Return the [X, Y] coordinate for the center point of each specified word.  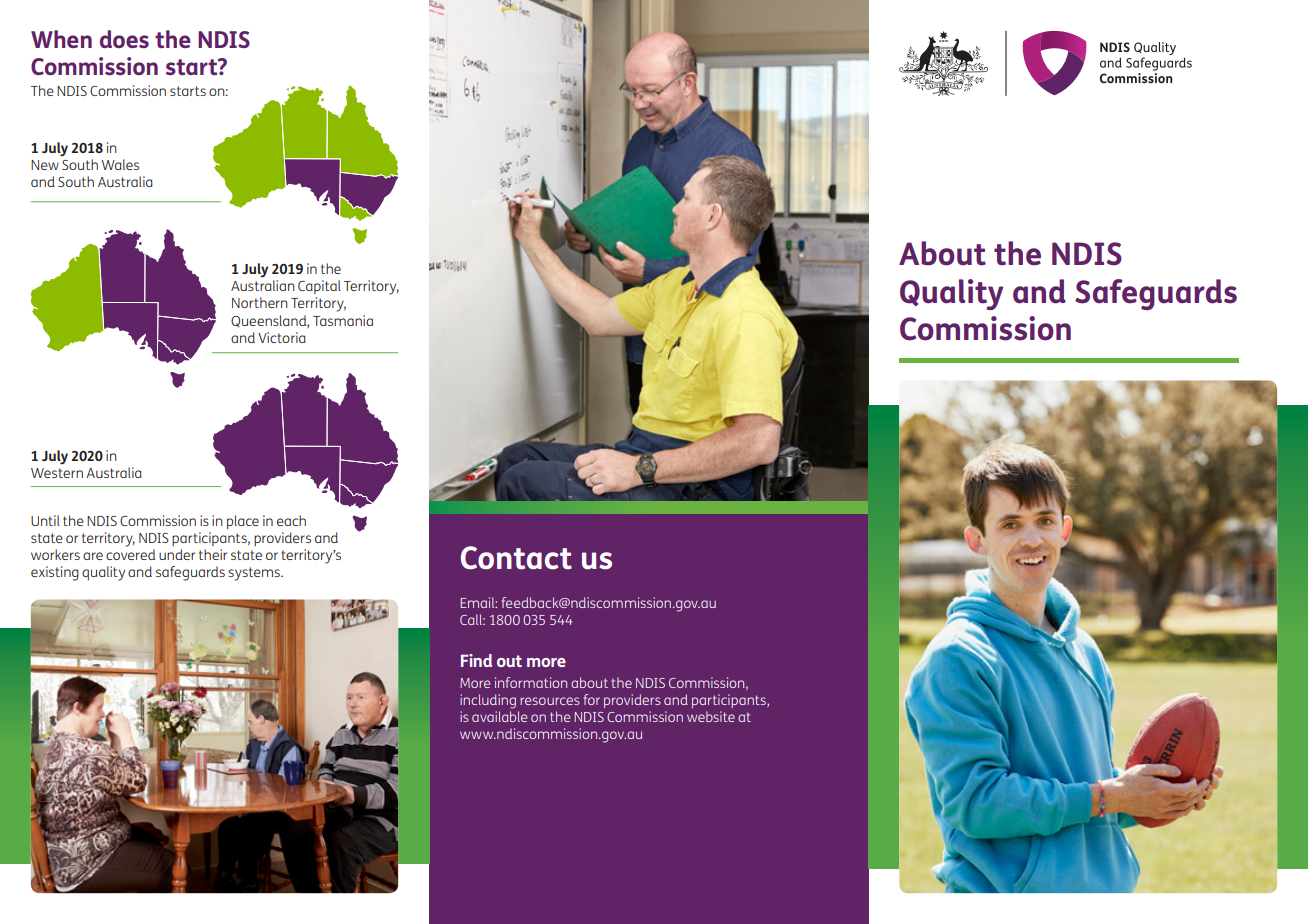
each [291, 520]
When [61, 39]
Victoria [282, 337]
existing [55, 573]
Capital [319, 287]
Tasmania [343, 320]
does [124, 39]
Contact [516, 558]
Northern [260, 302]
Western [57, 473]
